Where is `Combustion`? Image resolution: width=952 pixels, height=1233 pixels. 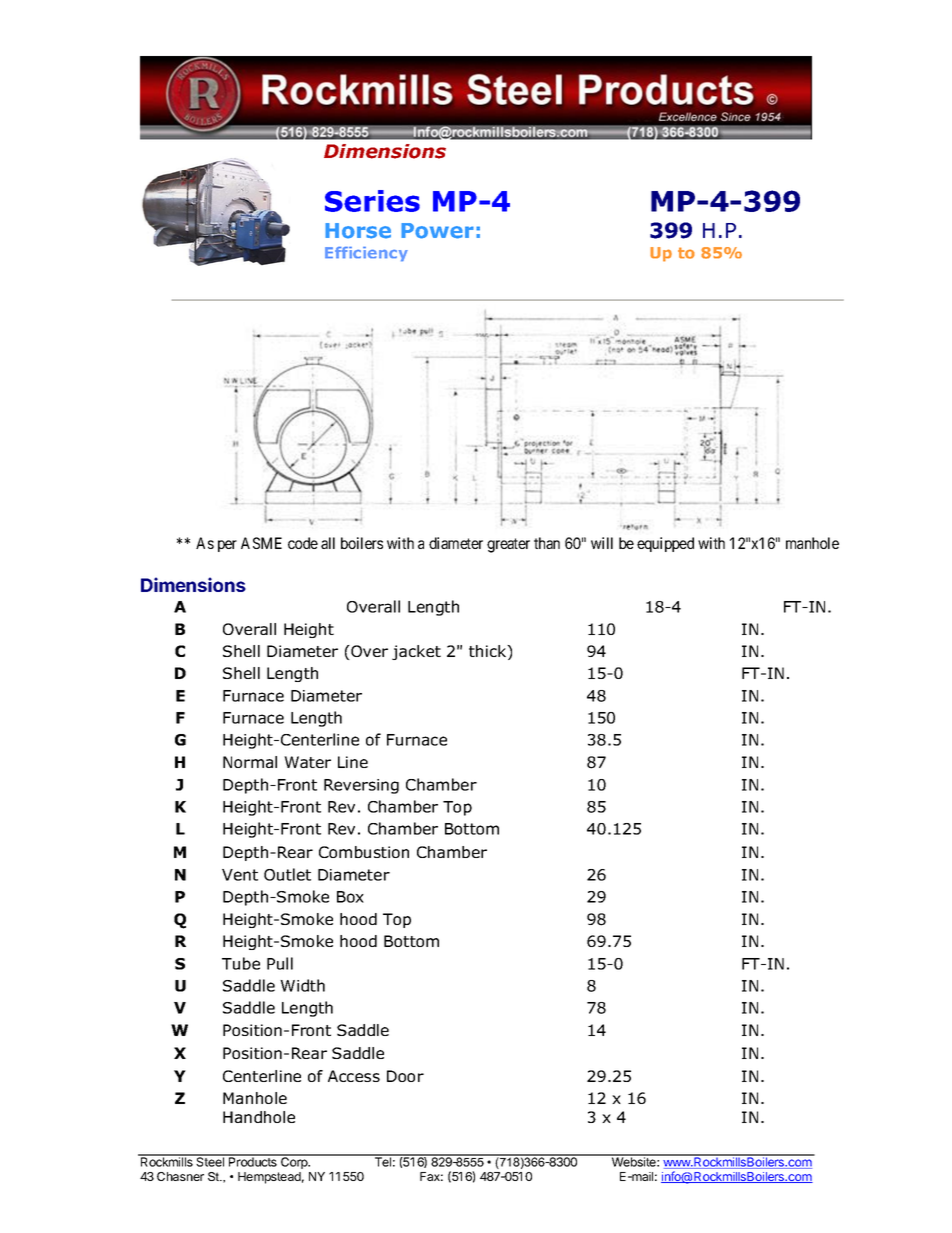
Combustion is located at coordinates (364, 852).
